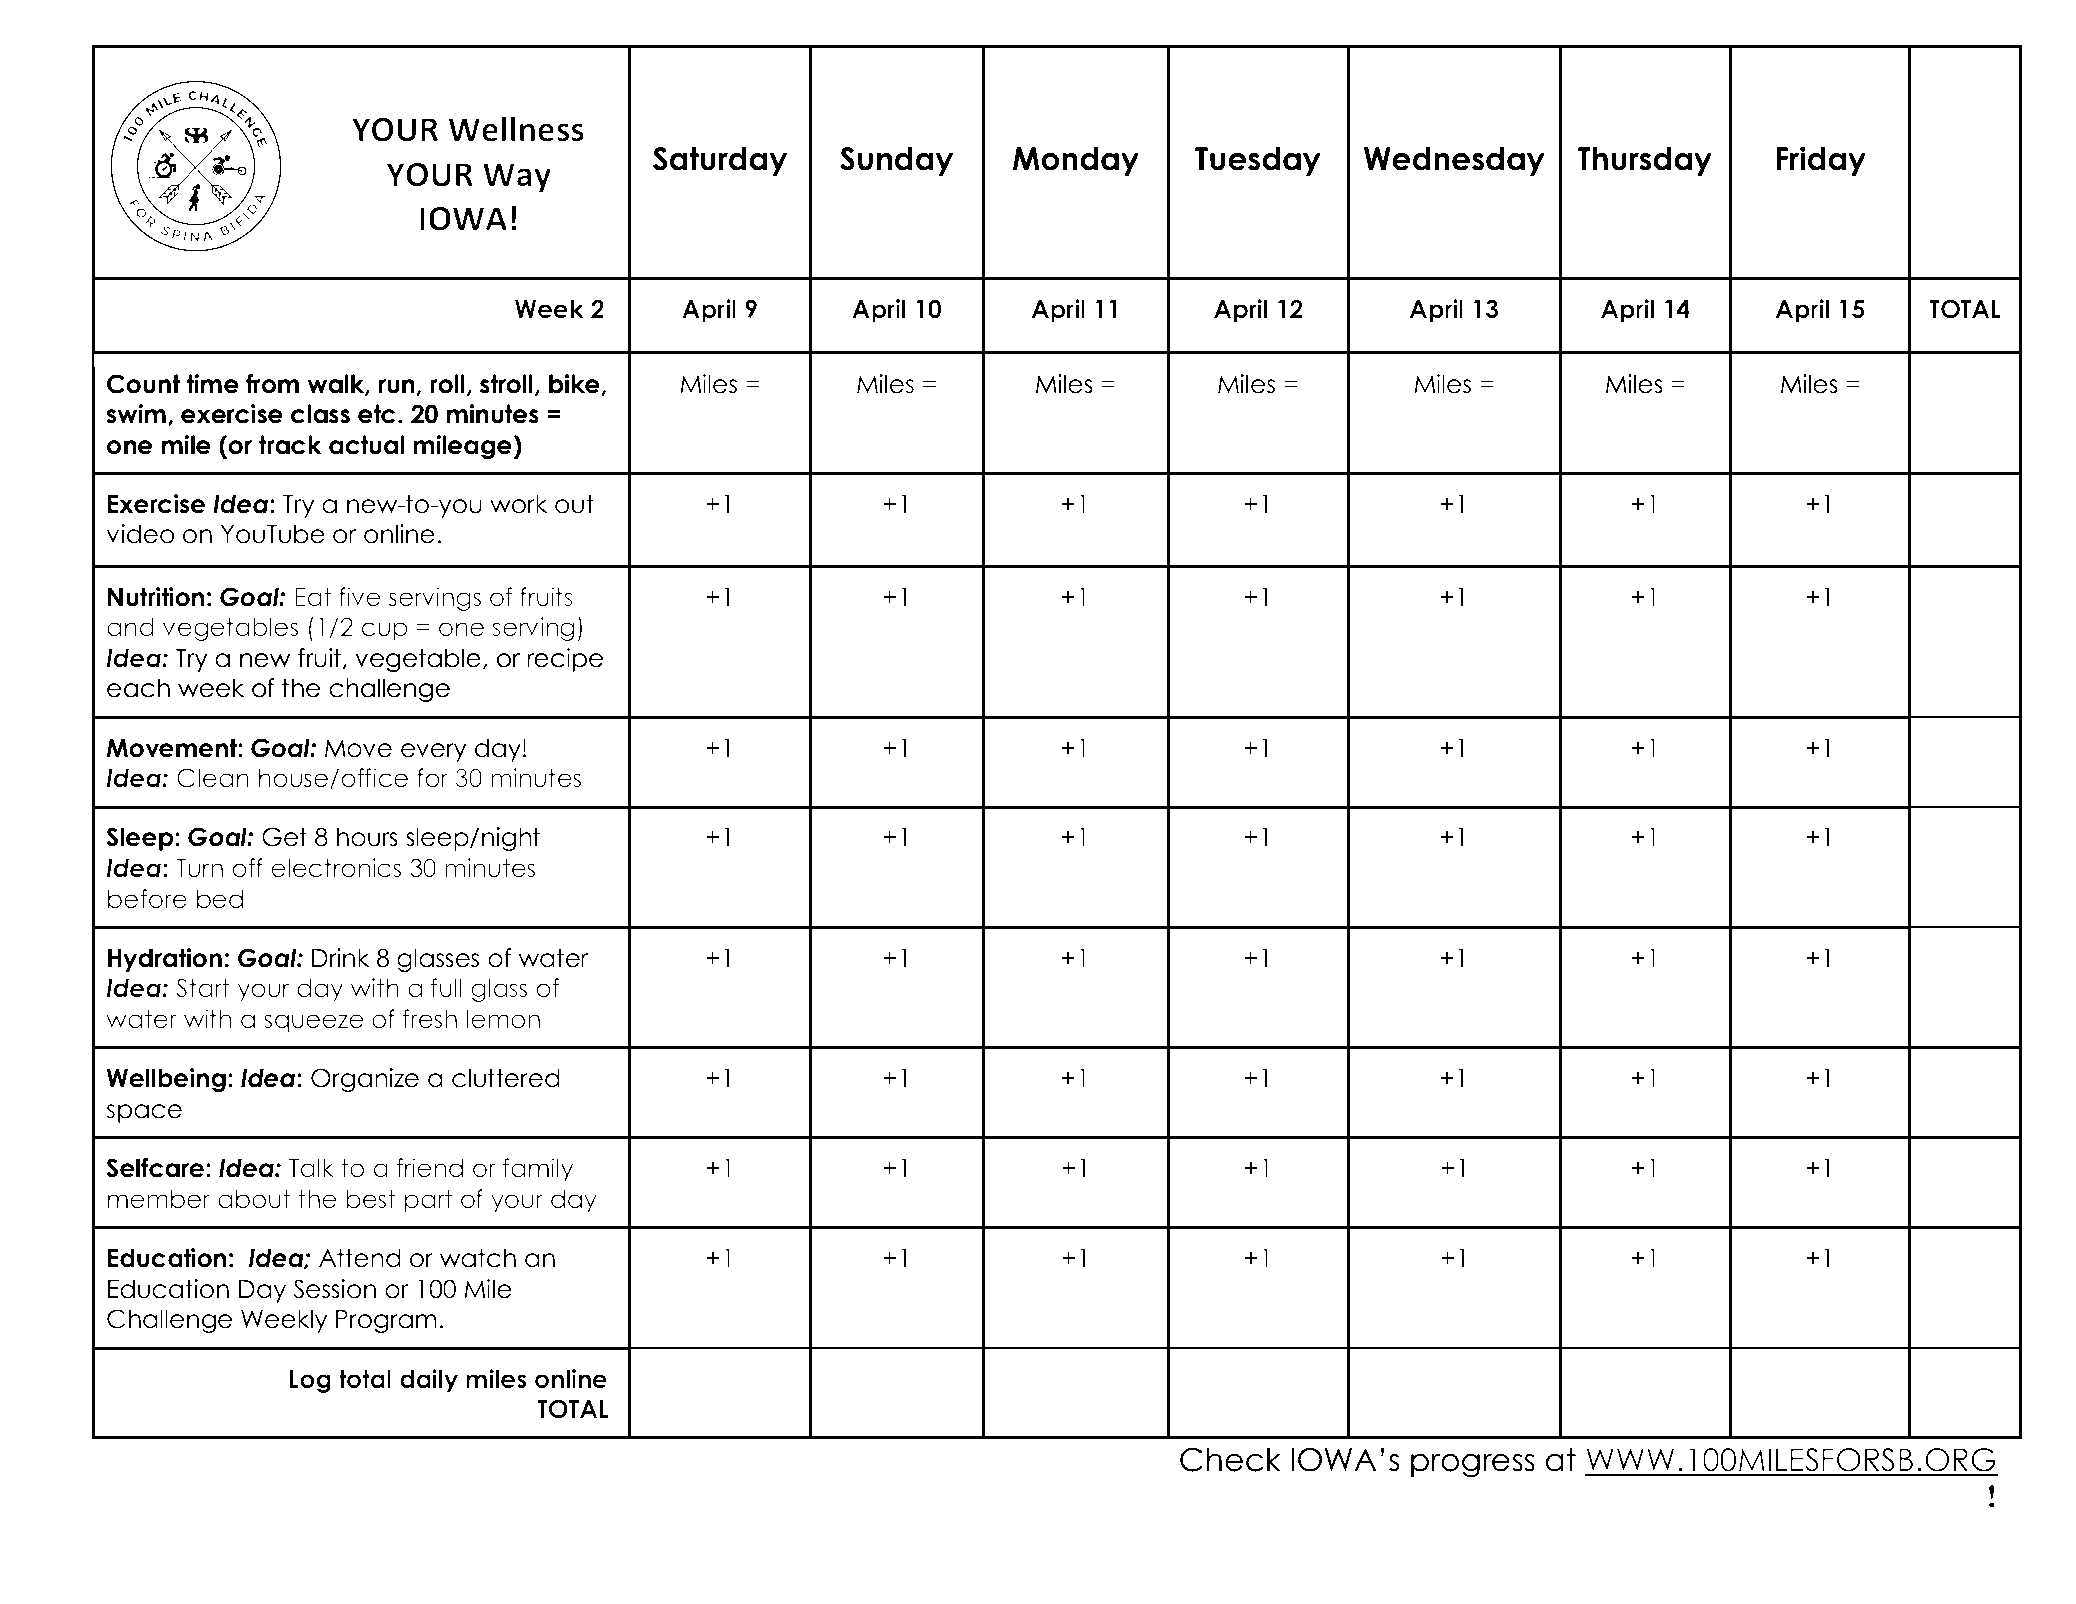 The image size is (2076, 1604). What do you see at coordinates (506, 1078) in the screenshot?
I see `cluttered` at bounding box center [506, 1078].
